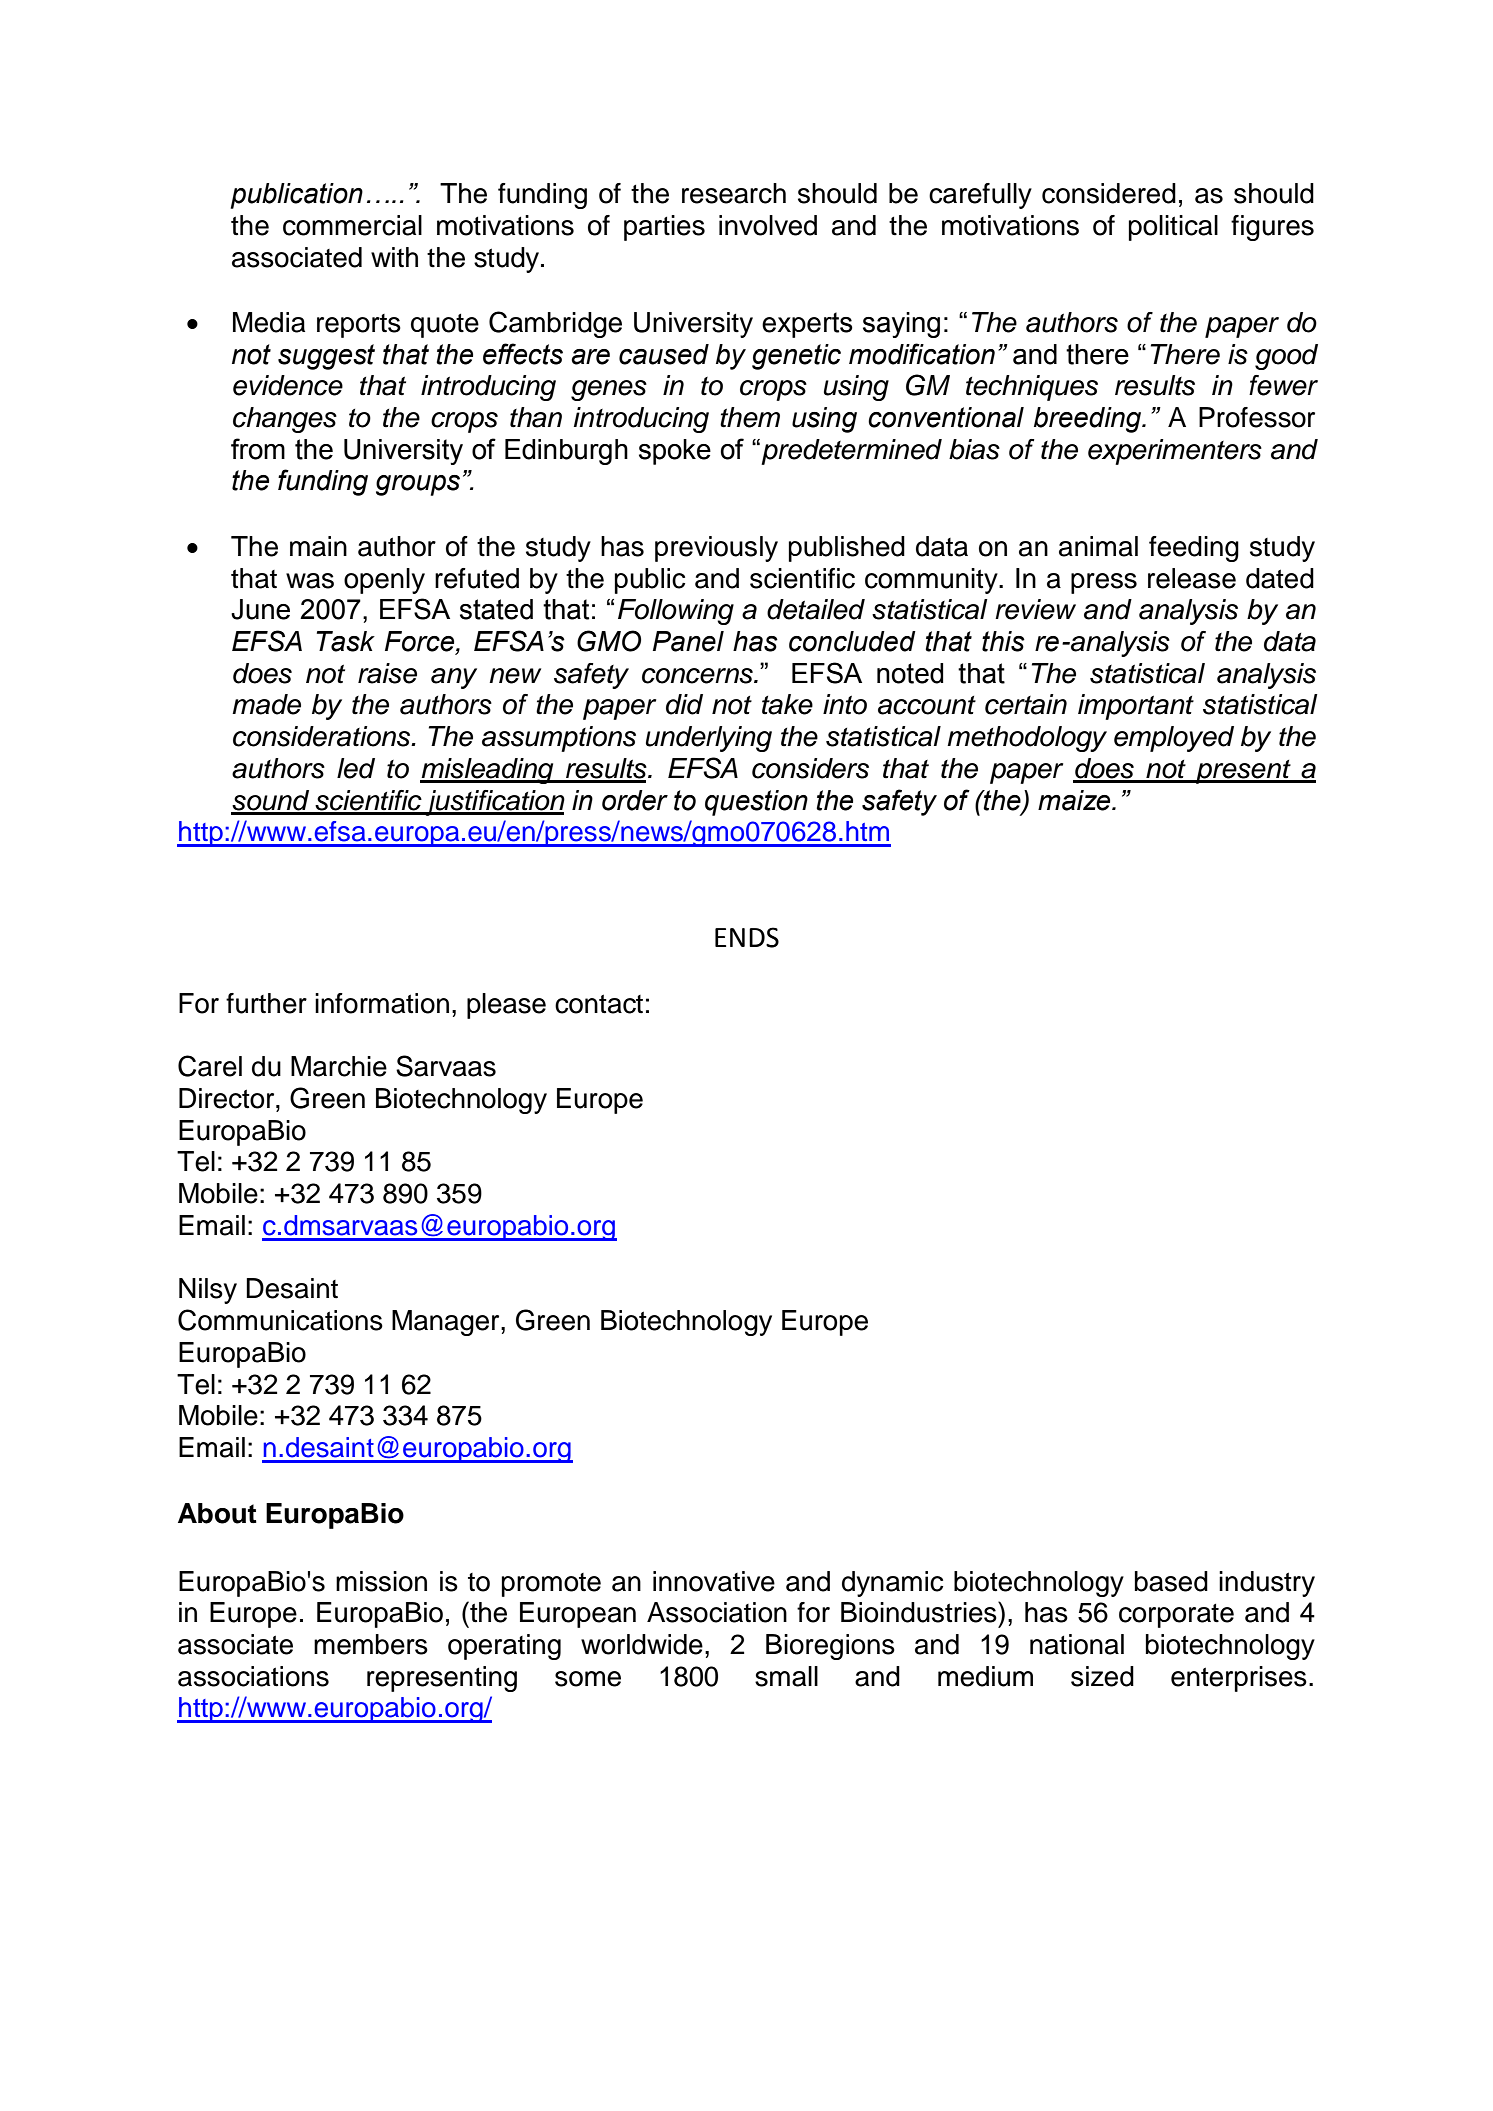 This screenshot has width=1493, height=2111. Describe the element at coordinates (447, 1323) in the screenshot. I see `Manager` at that location.
